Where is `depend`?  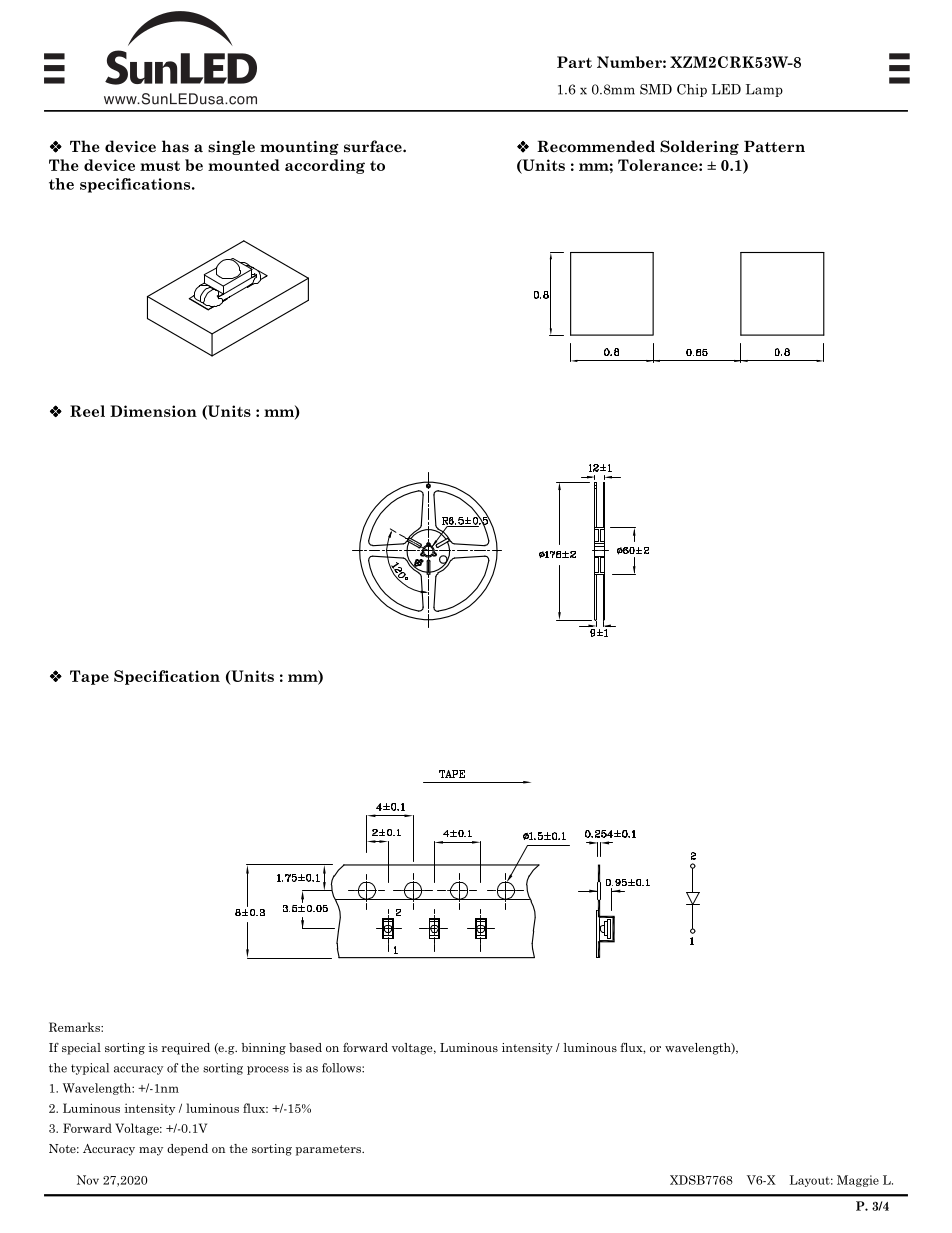 depend is located at coordinates (187, 1150).
